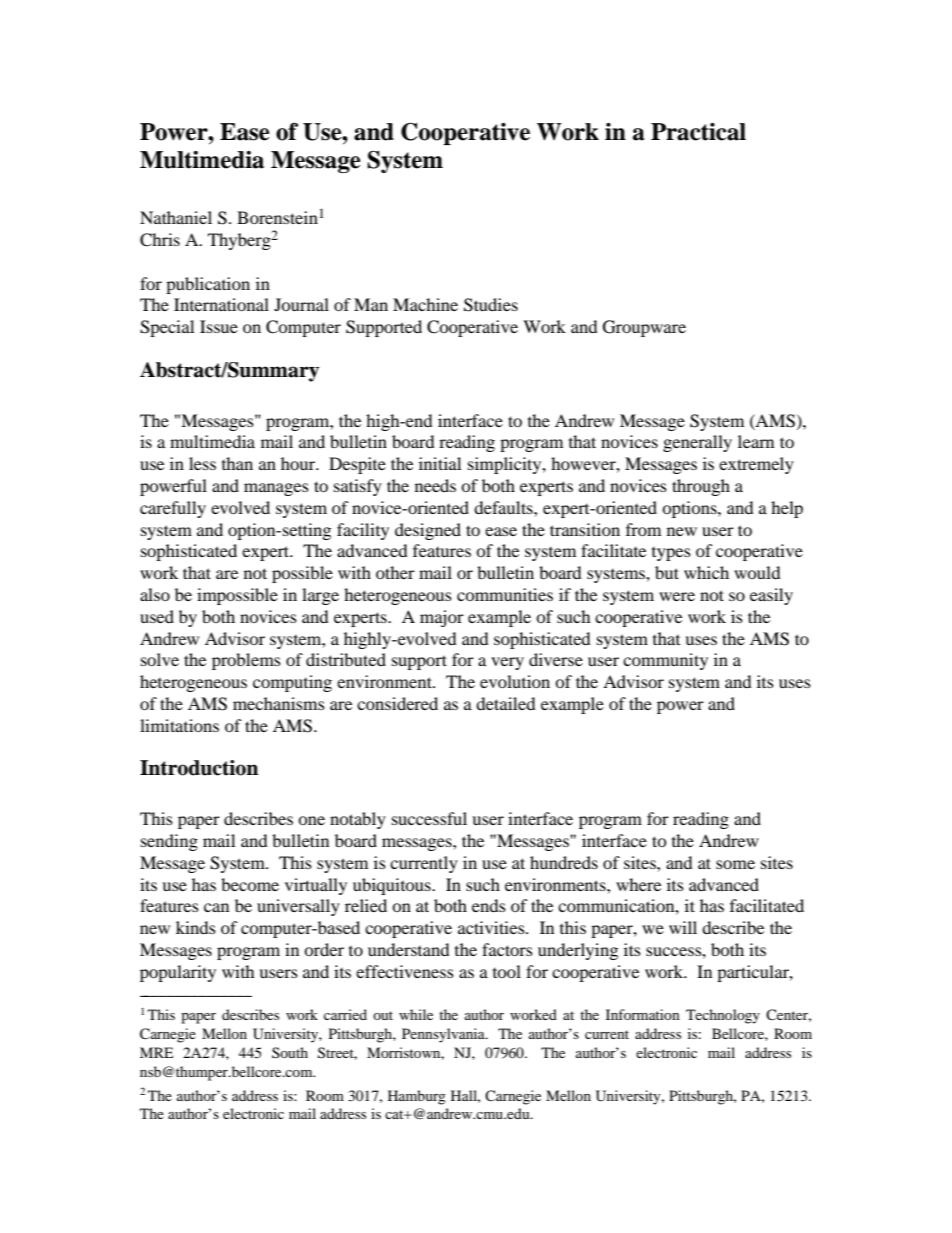 Image resolution: width=952 pixels, height=1233 pixels. I want to click on initial, so click(440, 463).
